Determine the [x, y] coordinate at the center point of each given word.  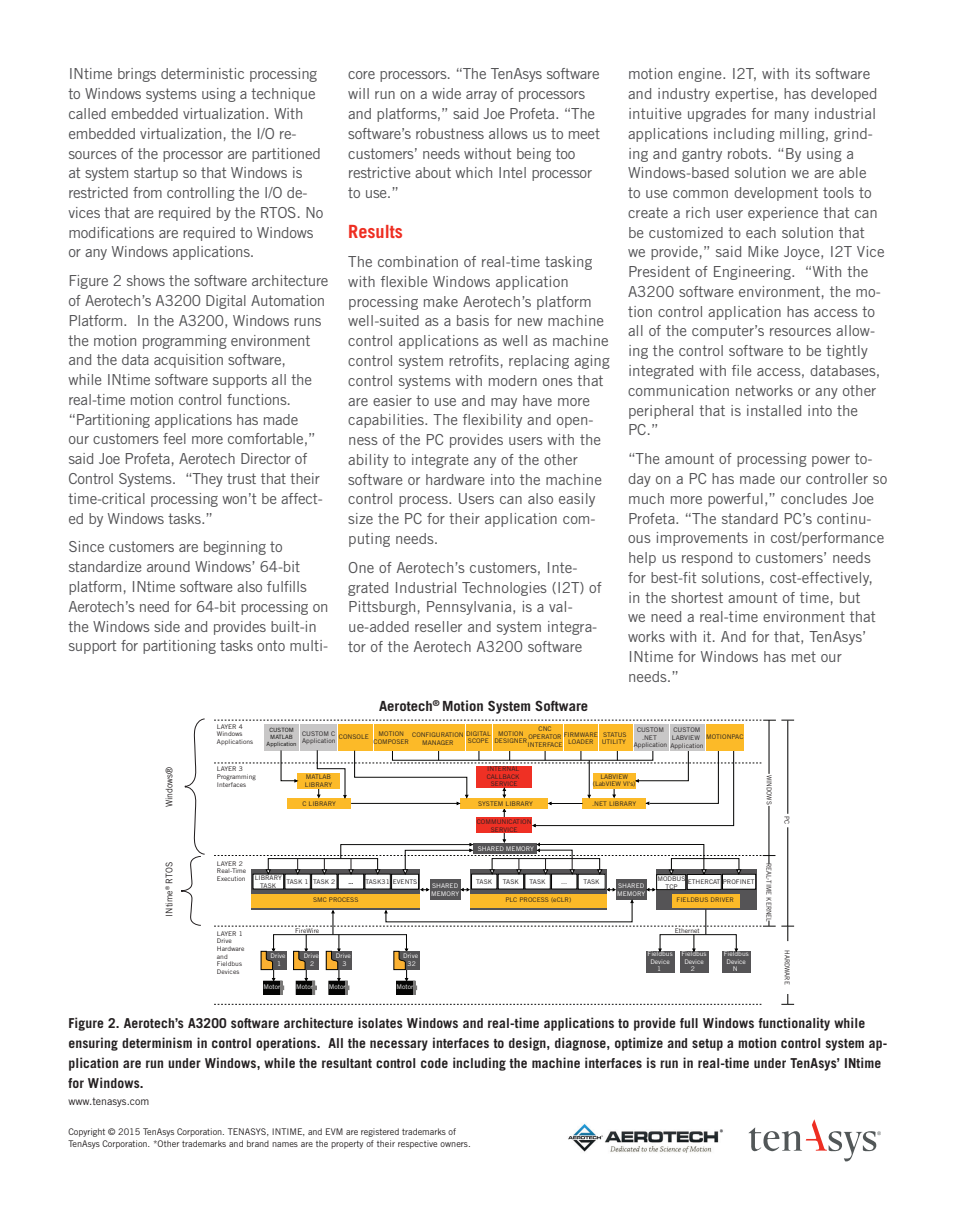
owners [455, 1144]
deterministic [202, 73]
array [481, 96]
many [792, 116]
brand [258, 1143]
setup [707, 1045]
